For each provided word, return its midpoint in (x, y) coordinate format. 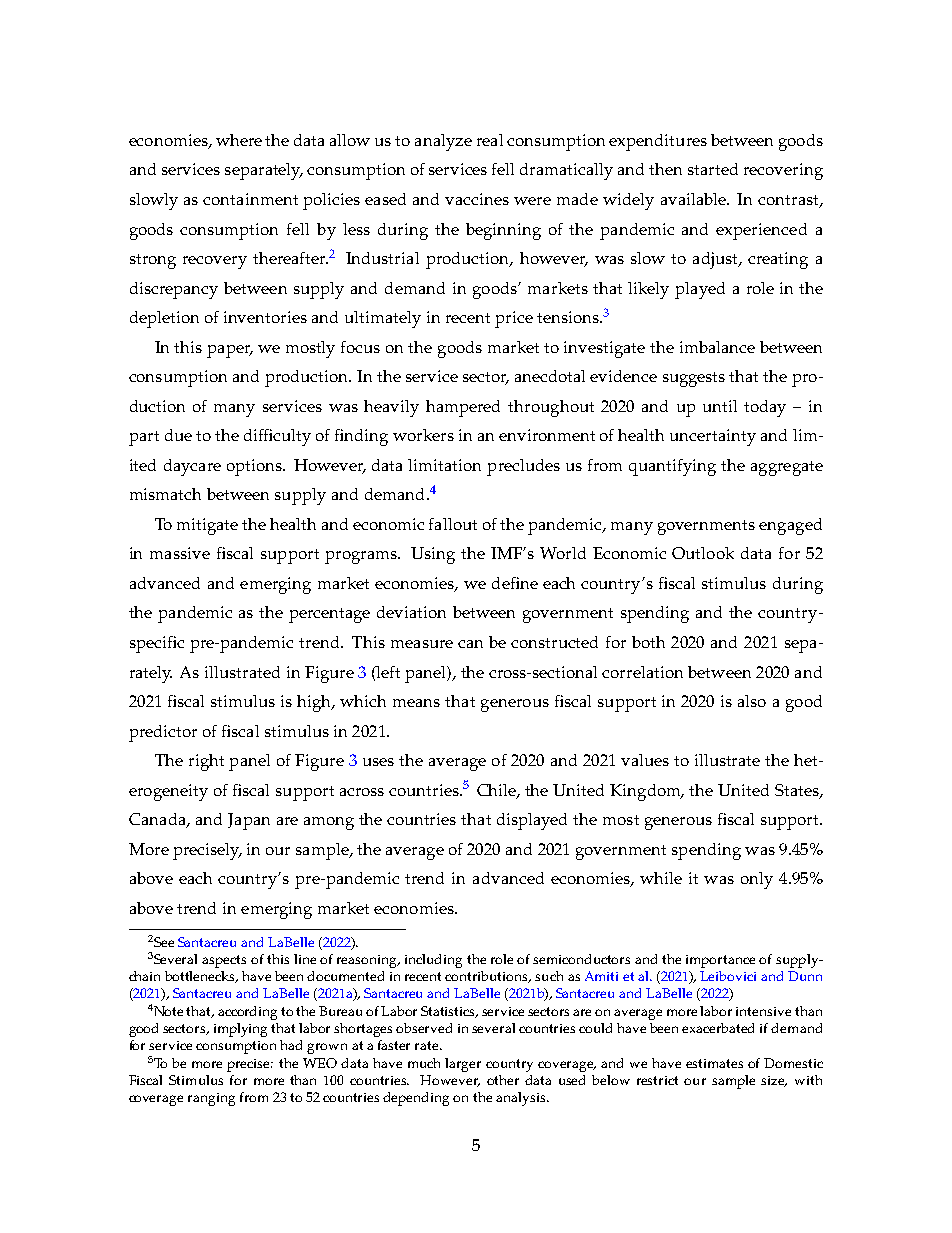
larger (463, 1065)
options (255, 467)
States (798, 791)
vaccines (477, 199)
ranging (211, 1099)
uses (378, 762)
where (239, 140)
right (206, 762)
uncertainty (713, 437)
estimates (714, 1063)
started (713, 169)
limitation (444, 465)
